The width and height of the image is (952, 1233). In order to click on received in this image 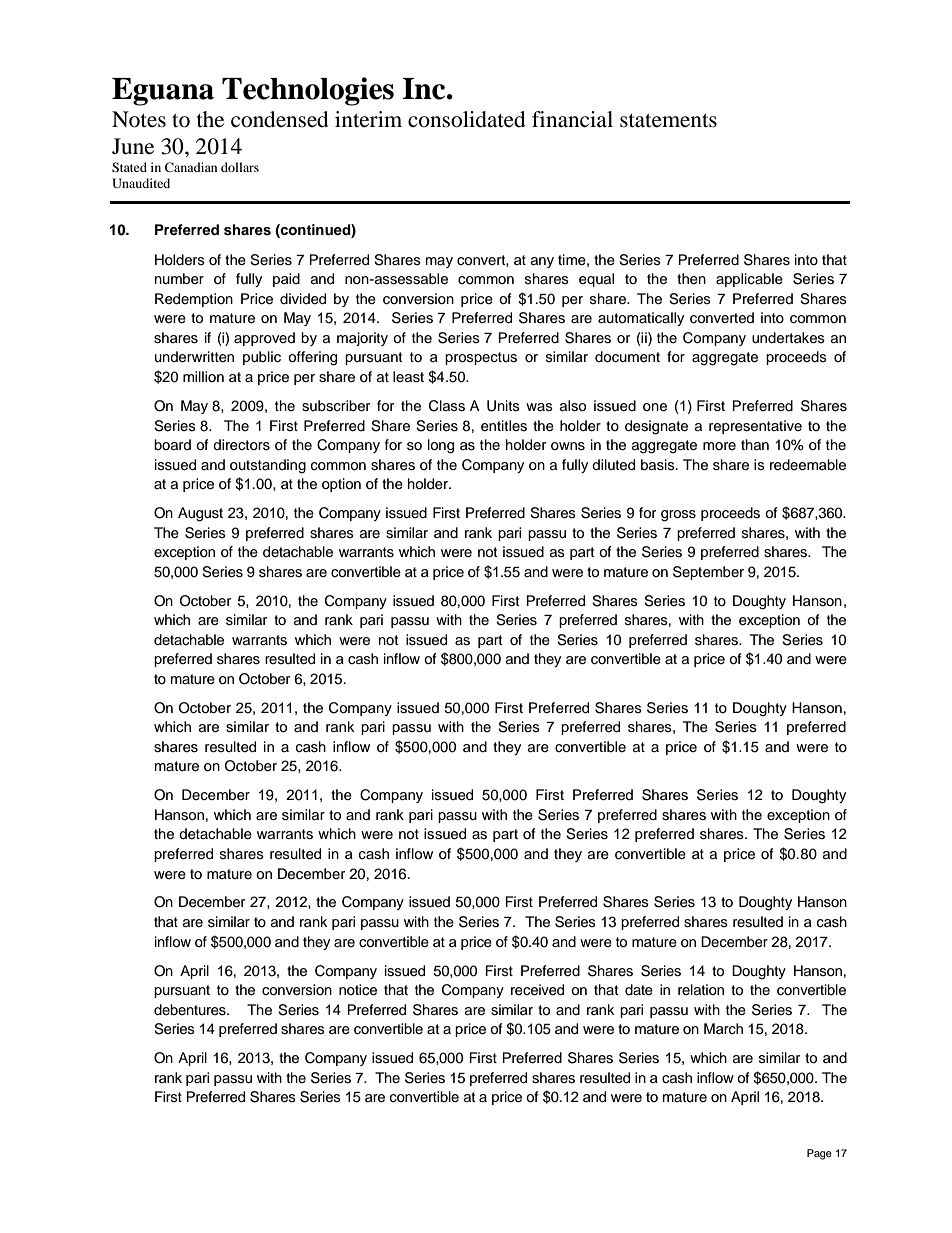, I will do `click(537, 990)`.
